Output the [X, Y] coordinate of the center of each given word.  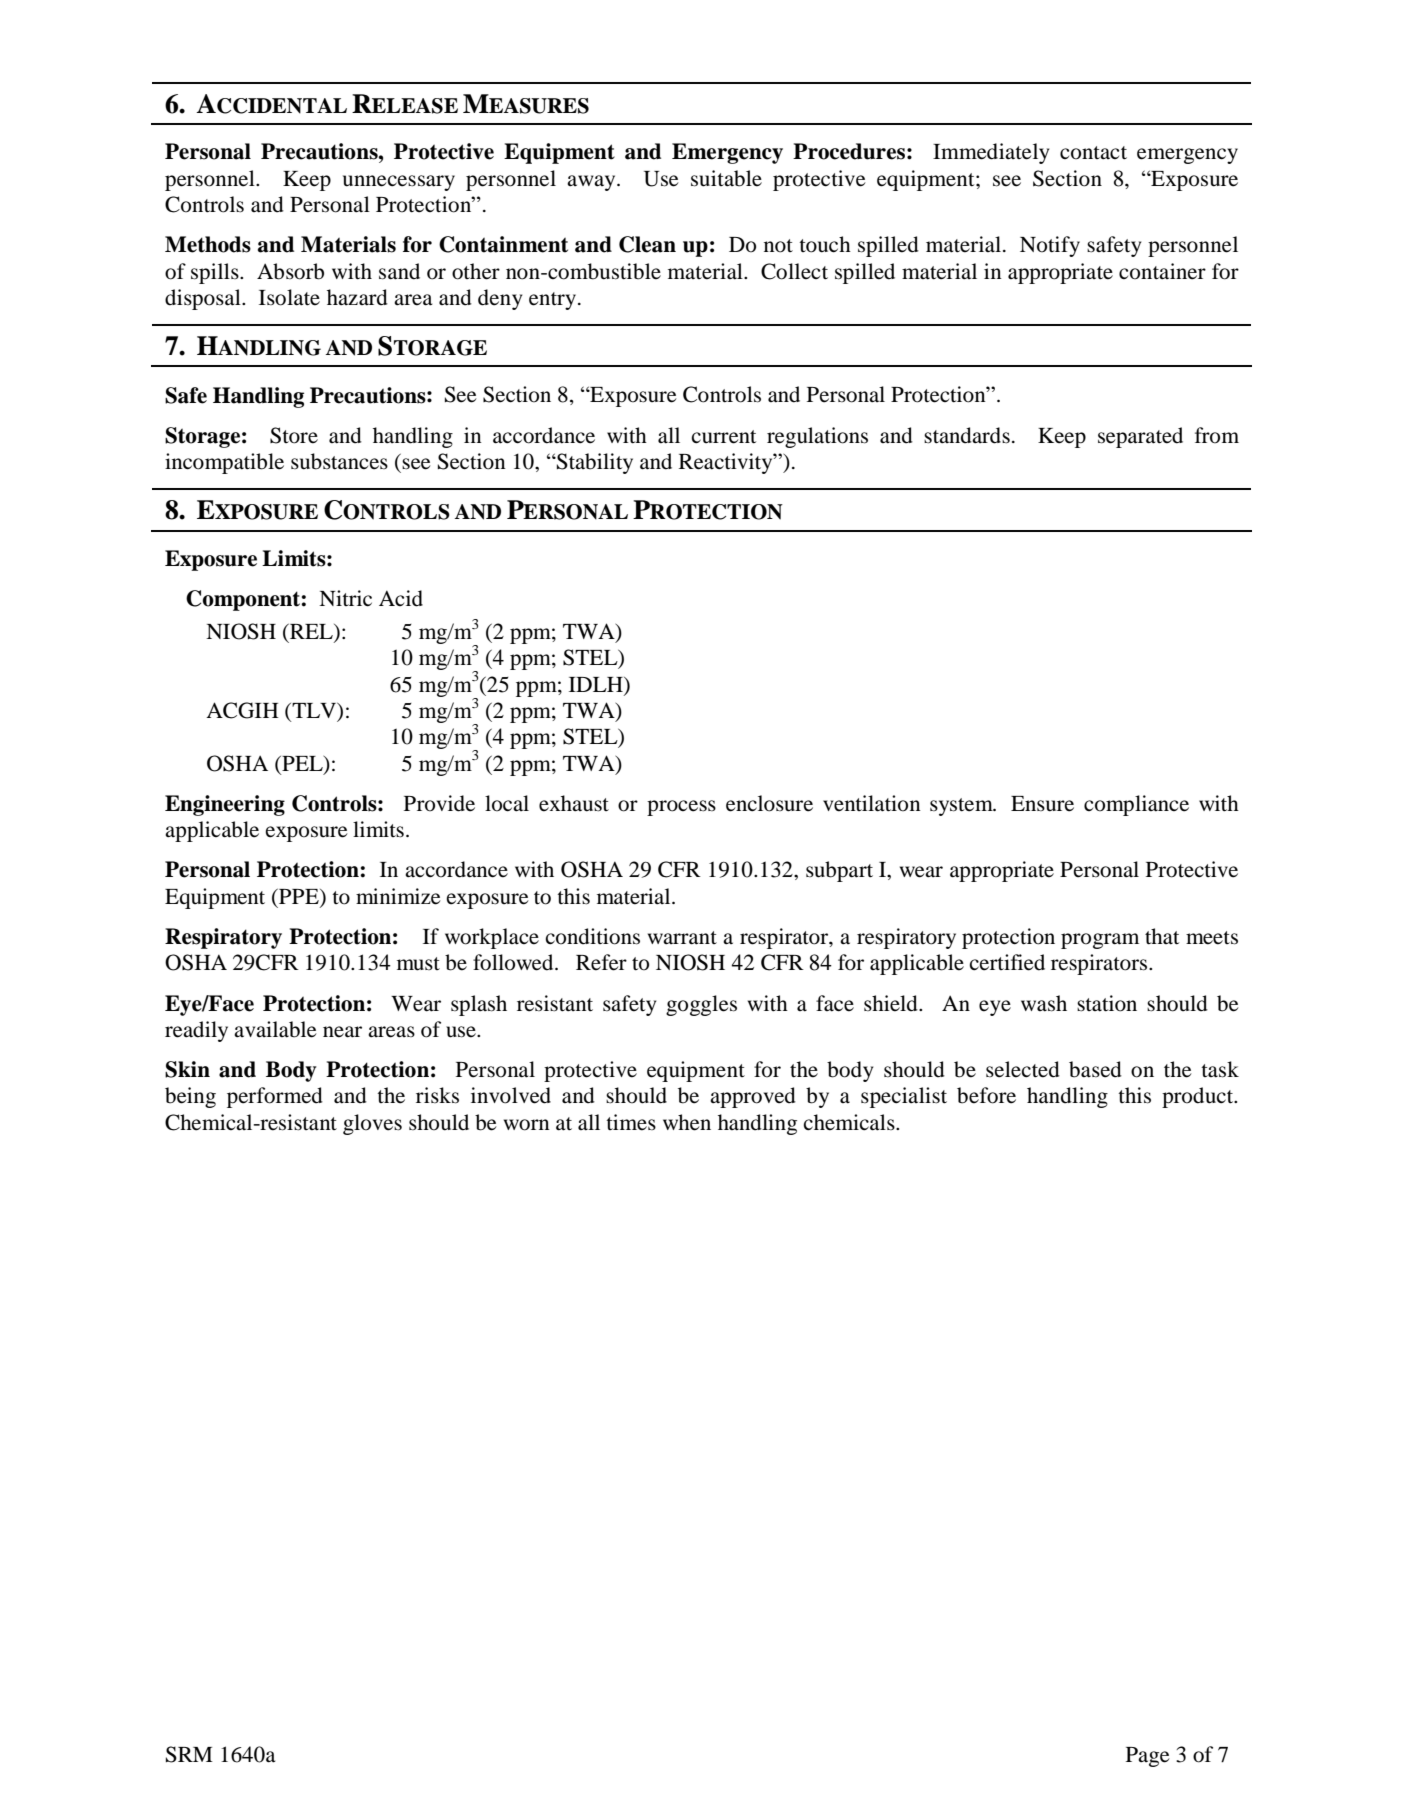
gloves [372, 1124]
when [687, 1122]
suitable [726, 178]
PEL [302, 763]
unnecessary [399, 183]
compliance [1136, 805]
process [681, 808]
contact [1093, 153]
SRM [189, 1754]
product [1199, 1097]
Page [1148, 1757]
